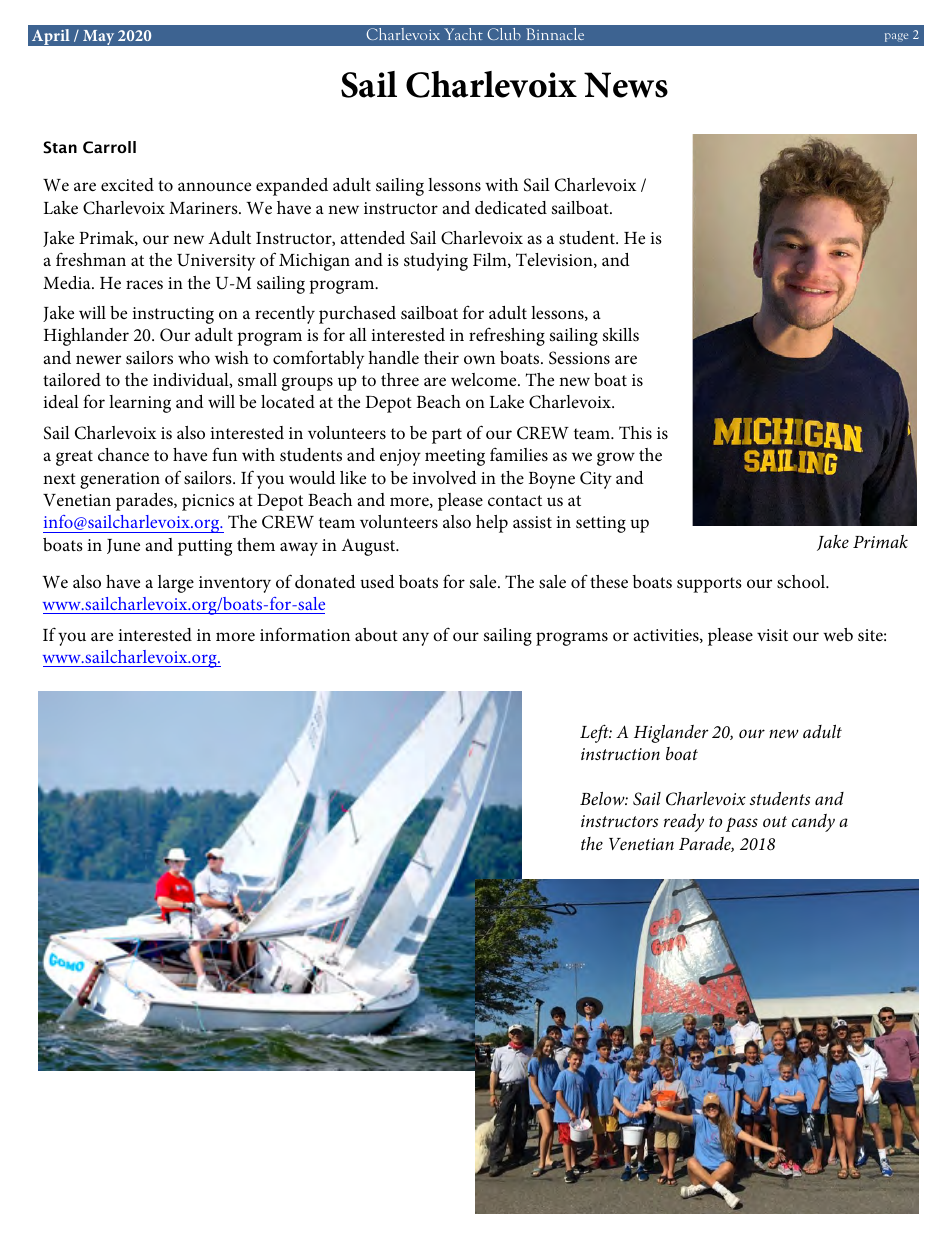 The width and height of the screenshot is (952, 1233). What do you see at coordinates (208, 502) in the screenshot?
I see `picnics` at bounding box center [208, 502].
